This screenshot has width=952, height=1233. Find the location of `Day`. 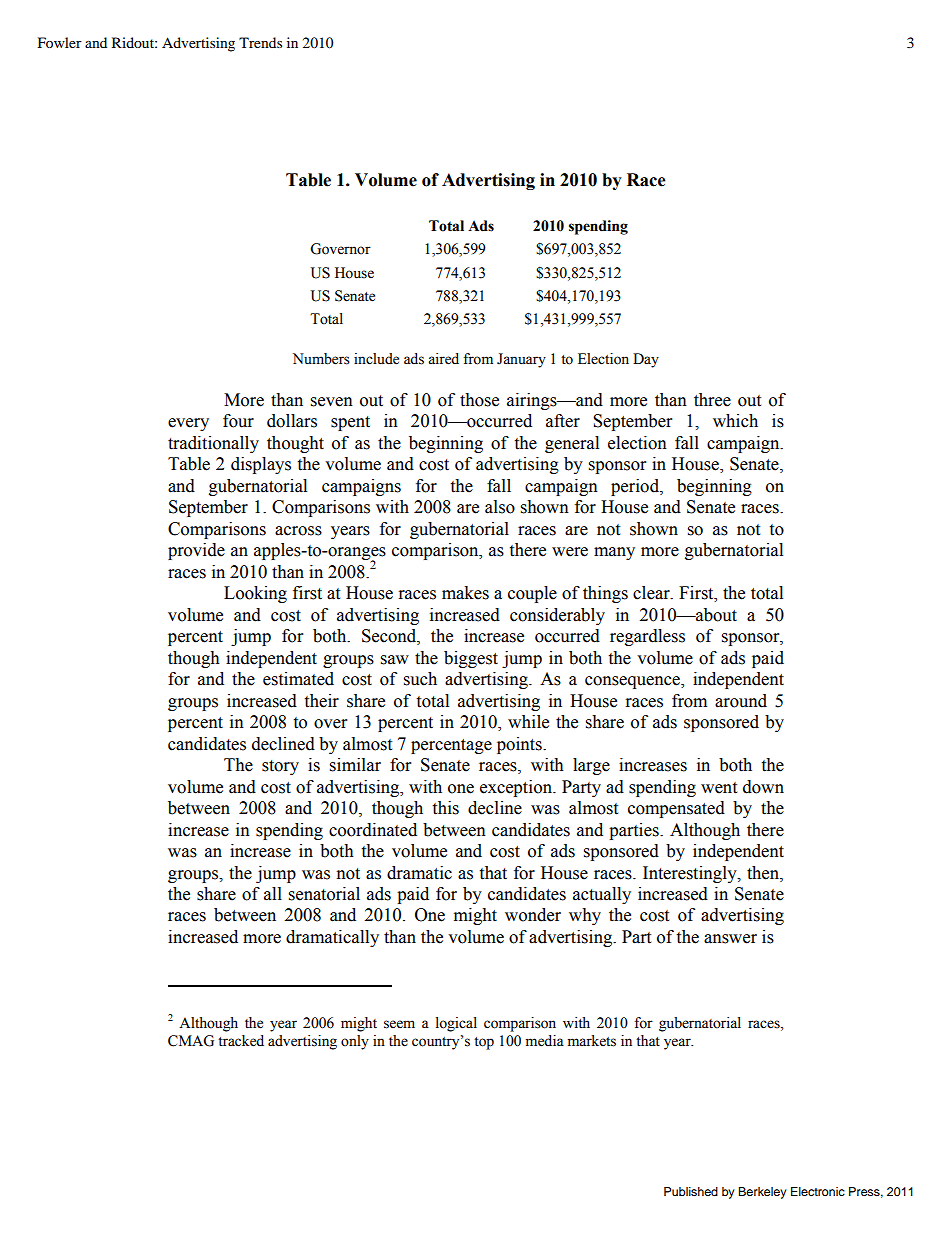

Day is located at coordinates (646, 360).
